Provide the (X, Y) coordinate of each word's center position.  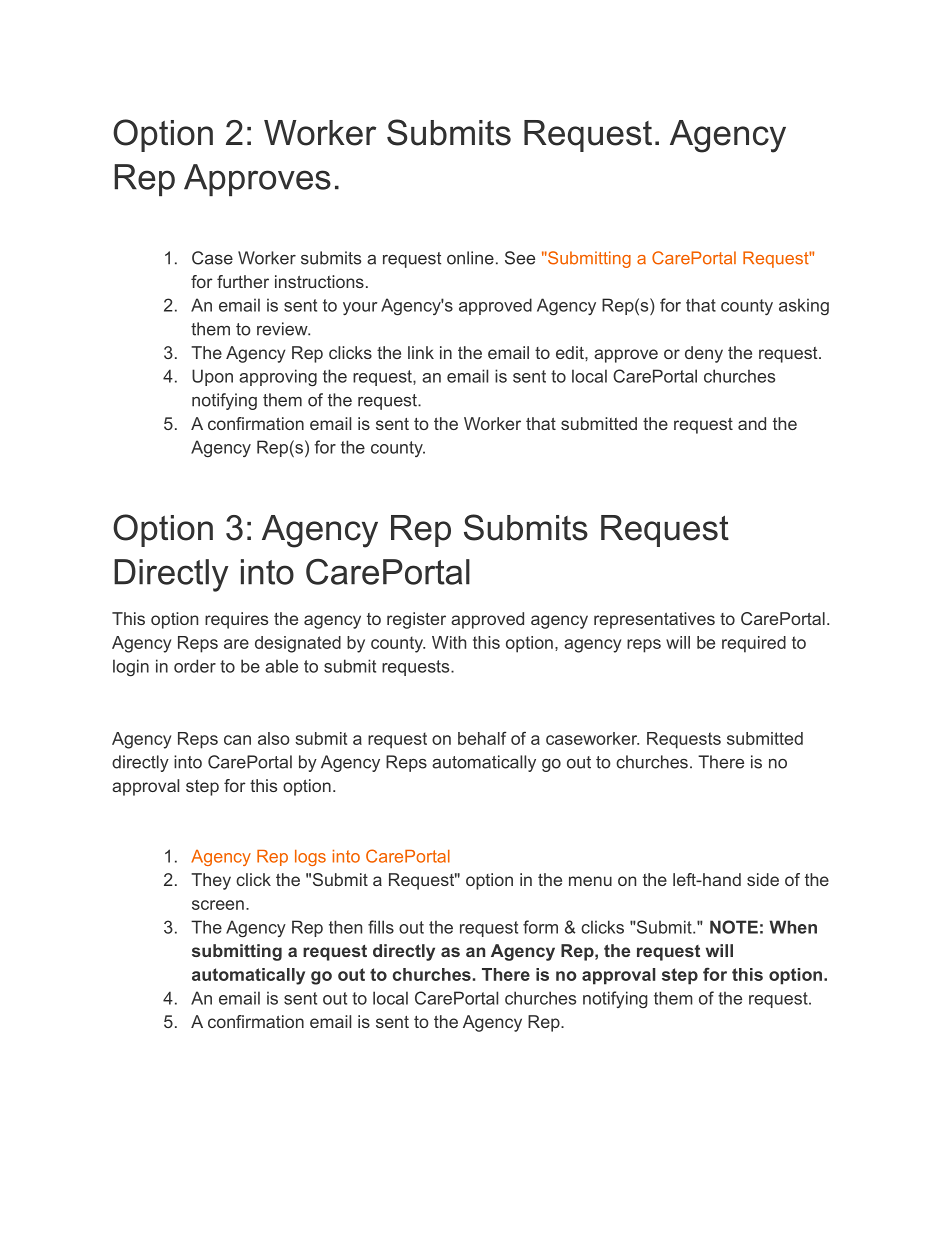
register (416, 620)
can (237, 740)
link (421, 352)
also (274, 738)
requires (236, 620)
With (449, 642)
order (195, 666)
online (470, 258)
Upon (212, 377)
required (754, 644)
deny (704, 354)
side (763, 879)
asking (804, 306)
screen (218, 905)
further (243, 281)
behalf (482, 738)
